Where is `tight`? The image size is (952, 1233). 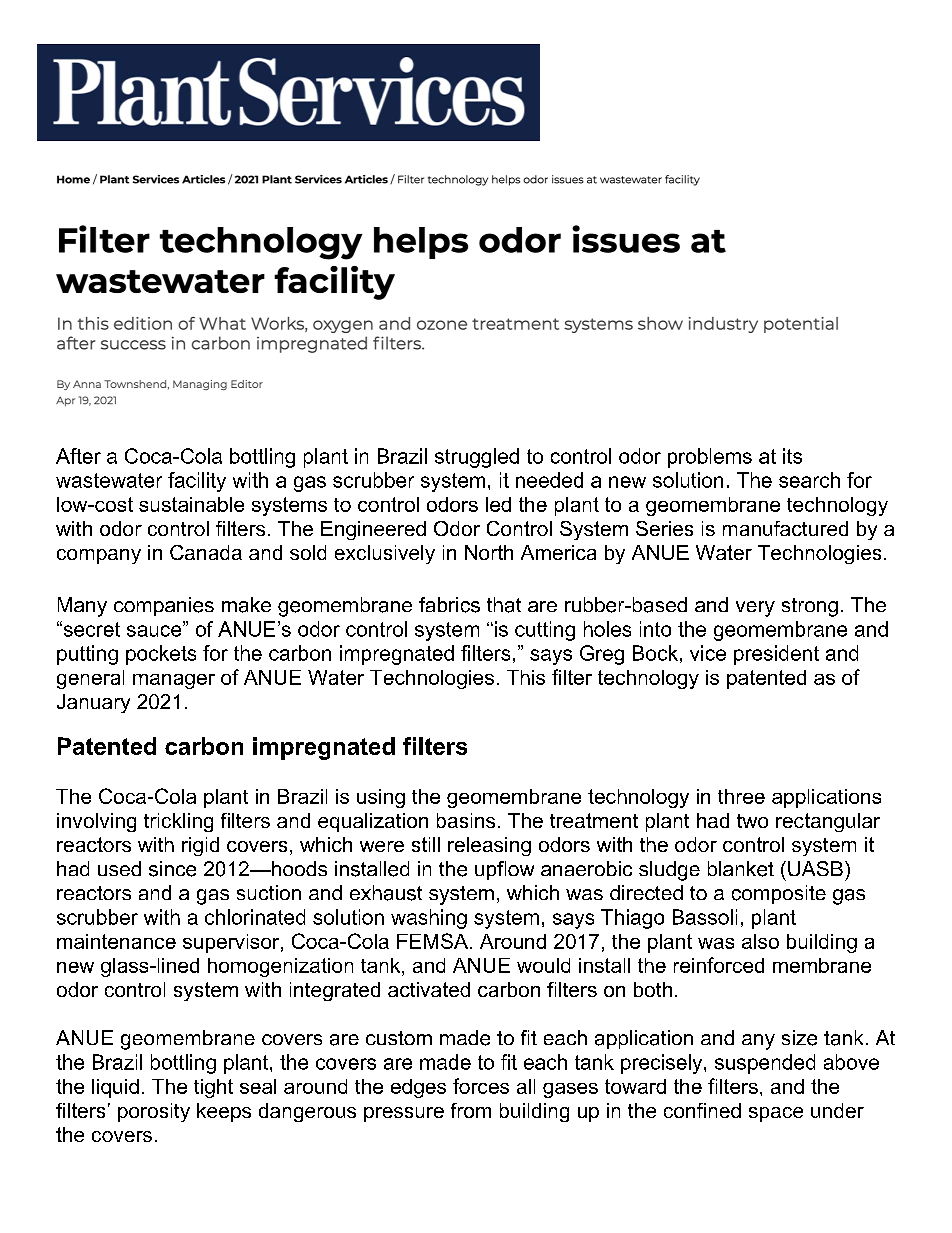
tight is located at coordinates (213, 1088).
